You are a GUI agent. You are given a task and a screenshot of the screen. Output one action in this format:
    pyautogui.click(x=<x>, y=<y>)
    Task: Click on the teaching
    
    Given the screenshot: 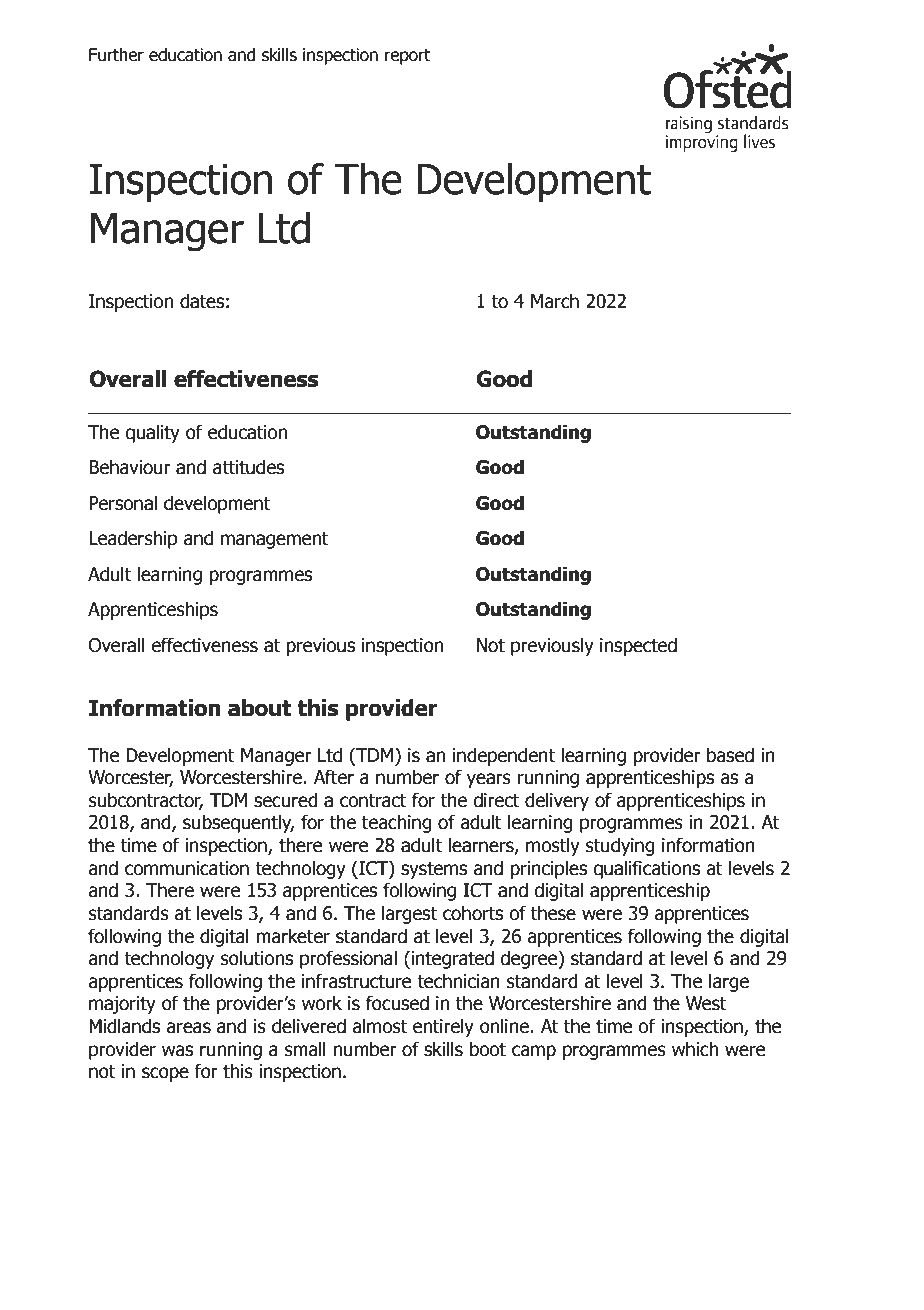 What is the action you would take?
    pyautogui.click(x=397, y=823)
